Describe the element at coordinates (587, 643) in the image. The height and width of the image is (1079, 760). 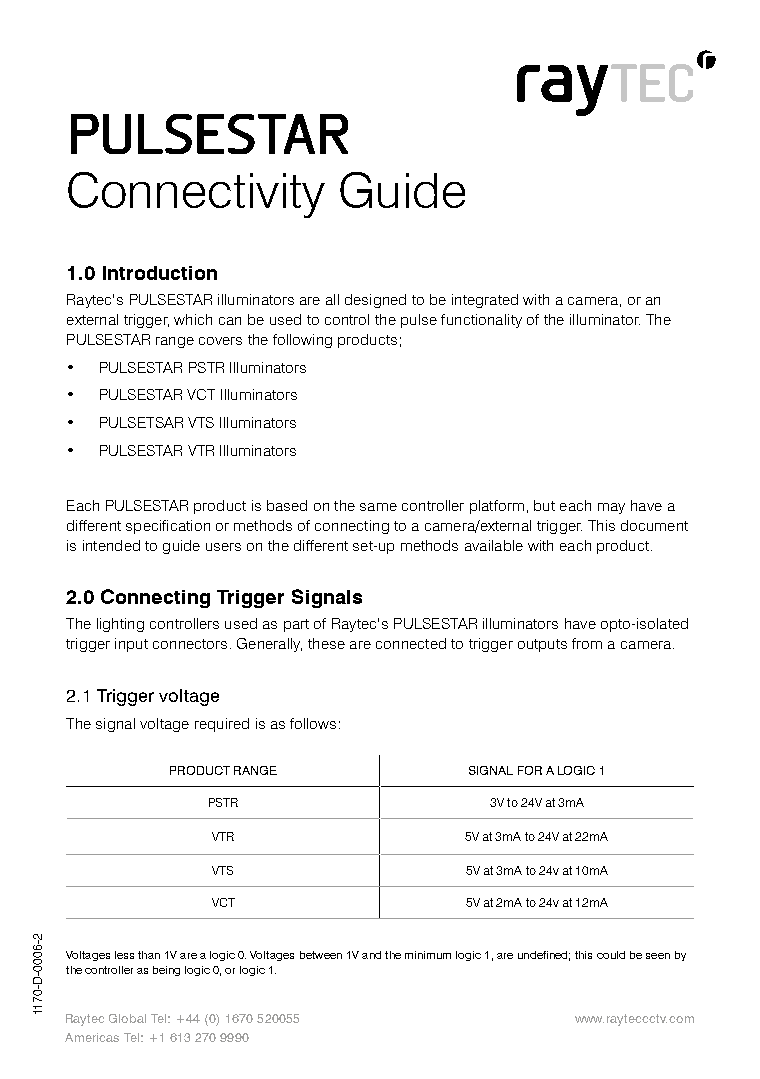
I see `from` at that location.
